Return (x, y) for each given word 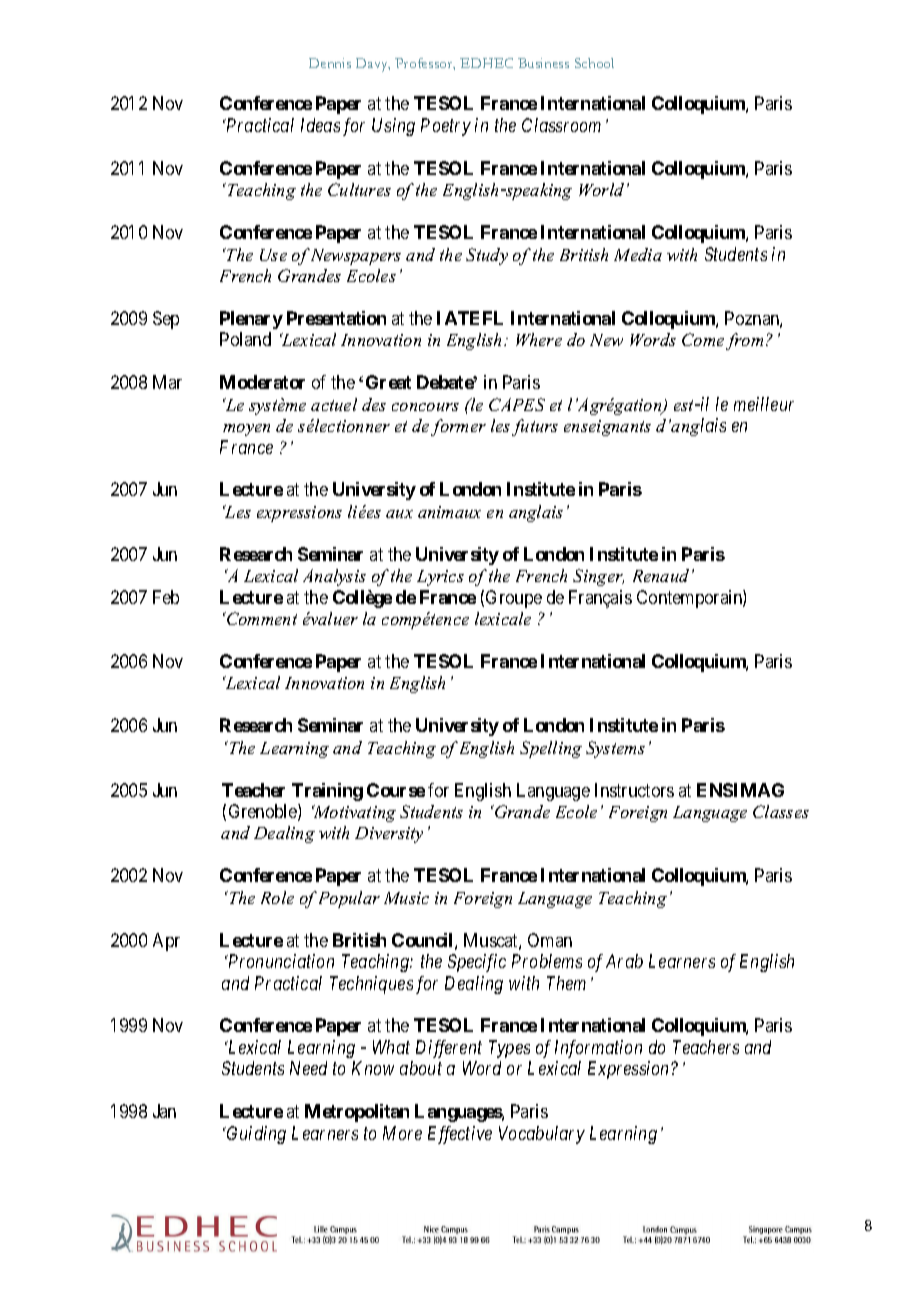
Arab (624, 961)
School (594, 63)
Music (406, 898)
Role (277, 897)
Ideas (320, 125)
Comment (261, 618)
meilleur (764, 404)
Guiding (255, 1135)
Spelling (551, 749)
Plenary (251, 320)
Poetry (446, 127)
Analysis (334, 577)
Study (487, 256)
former (458, 427)
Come (703, 339)
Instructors (634, 790)
